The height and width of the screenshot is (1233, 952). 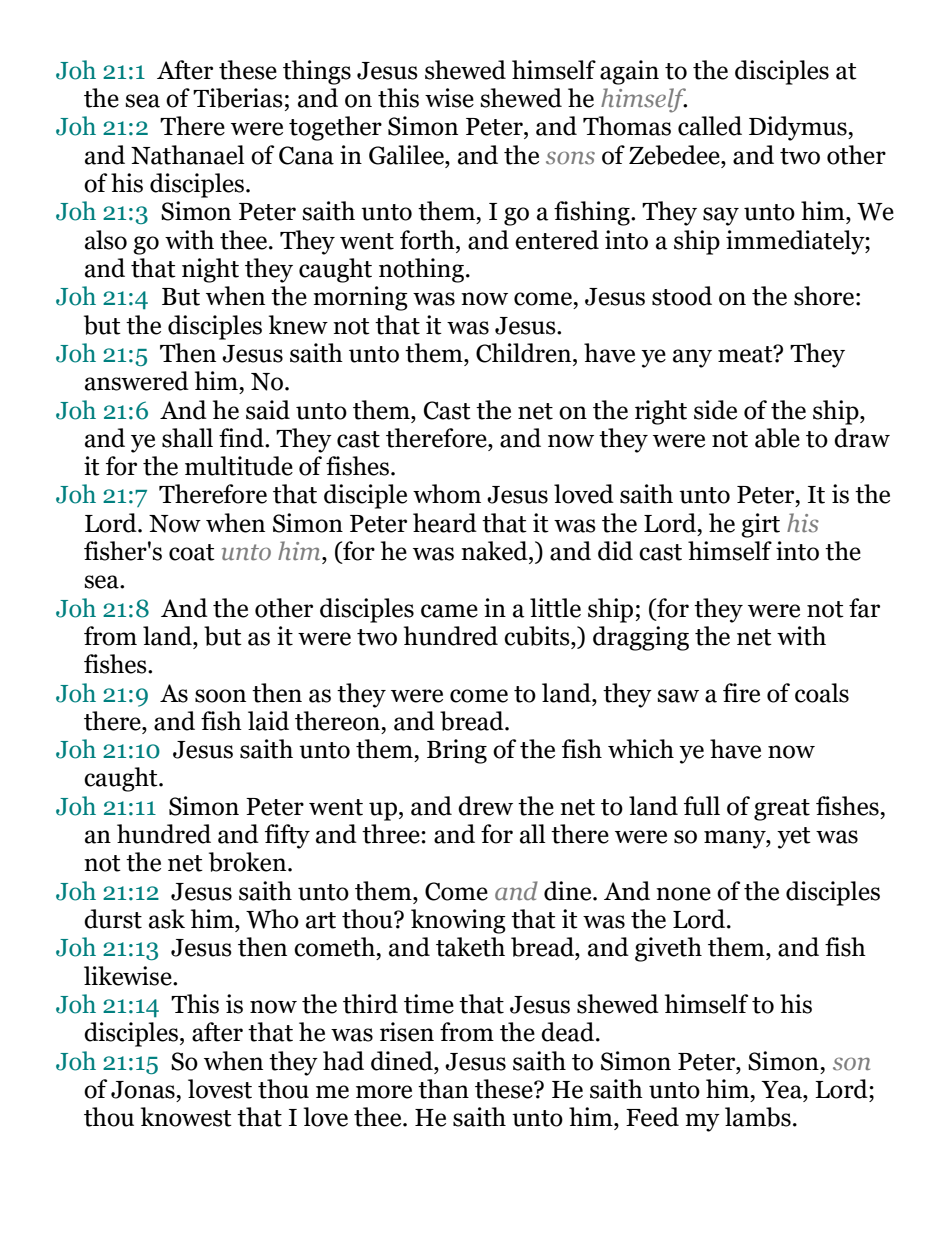 I want to click on more, so click(x=384, y=1092).
